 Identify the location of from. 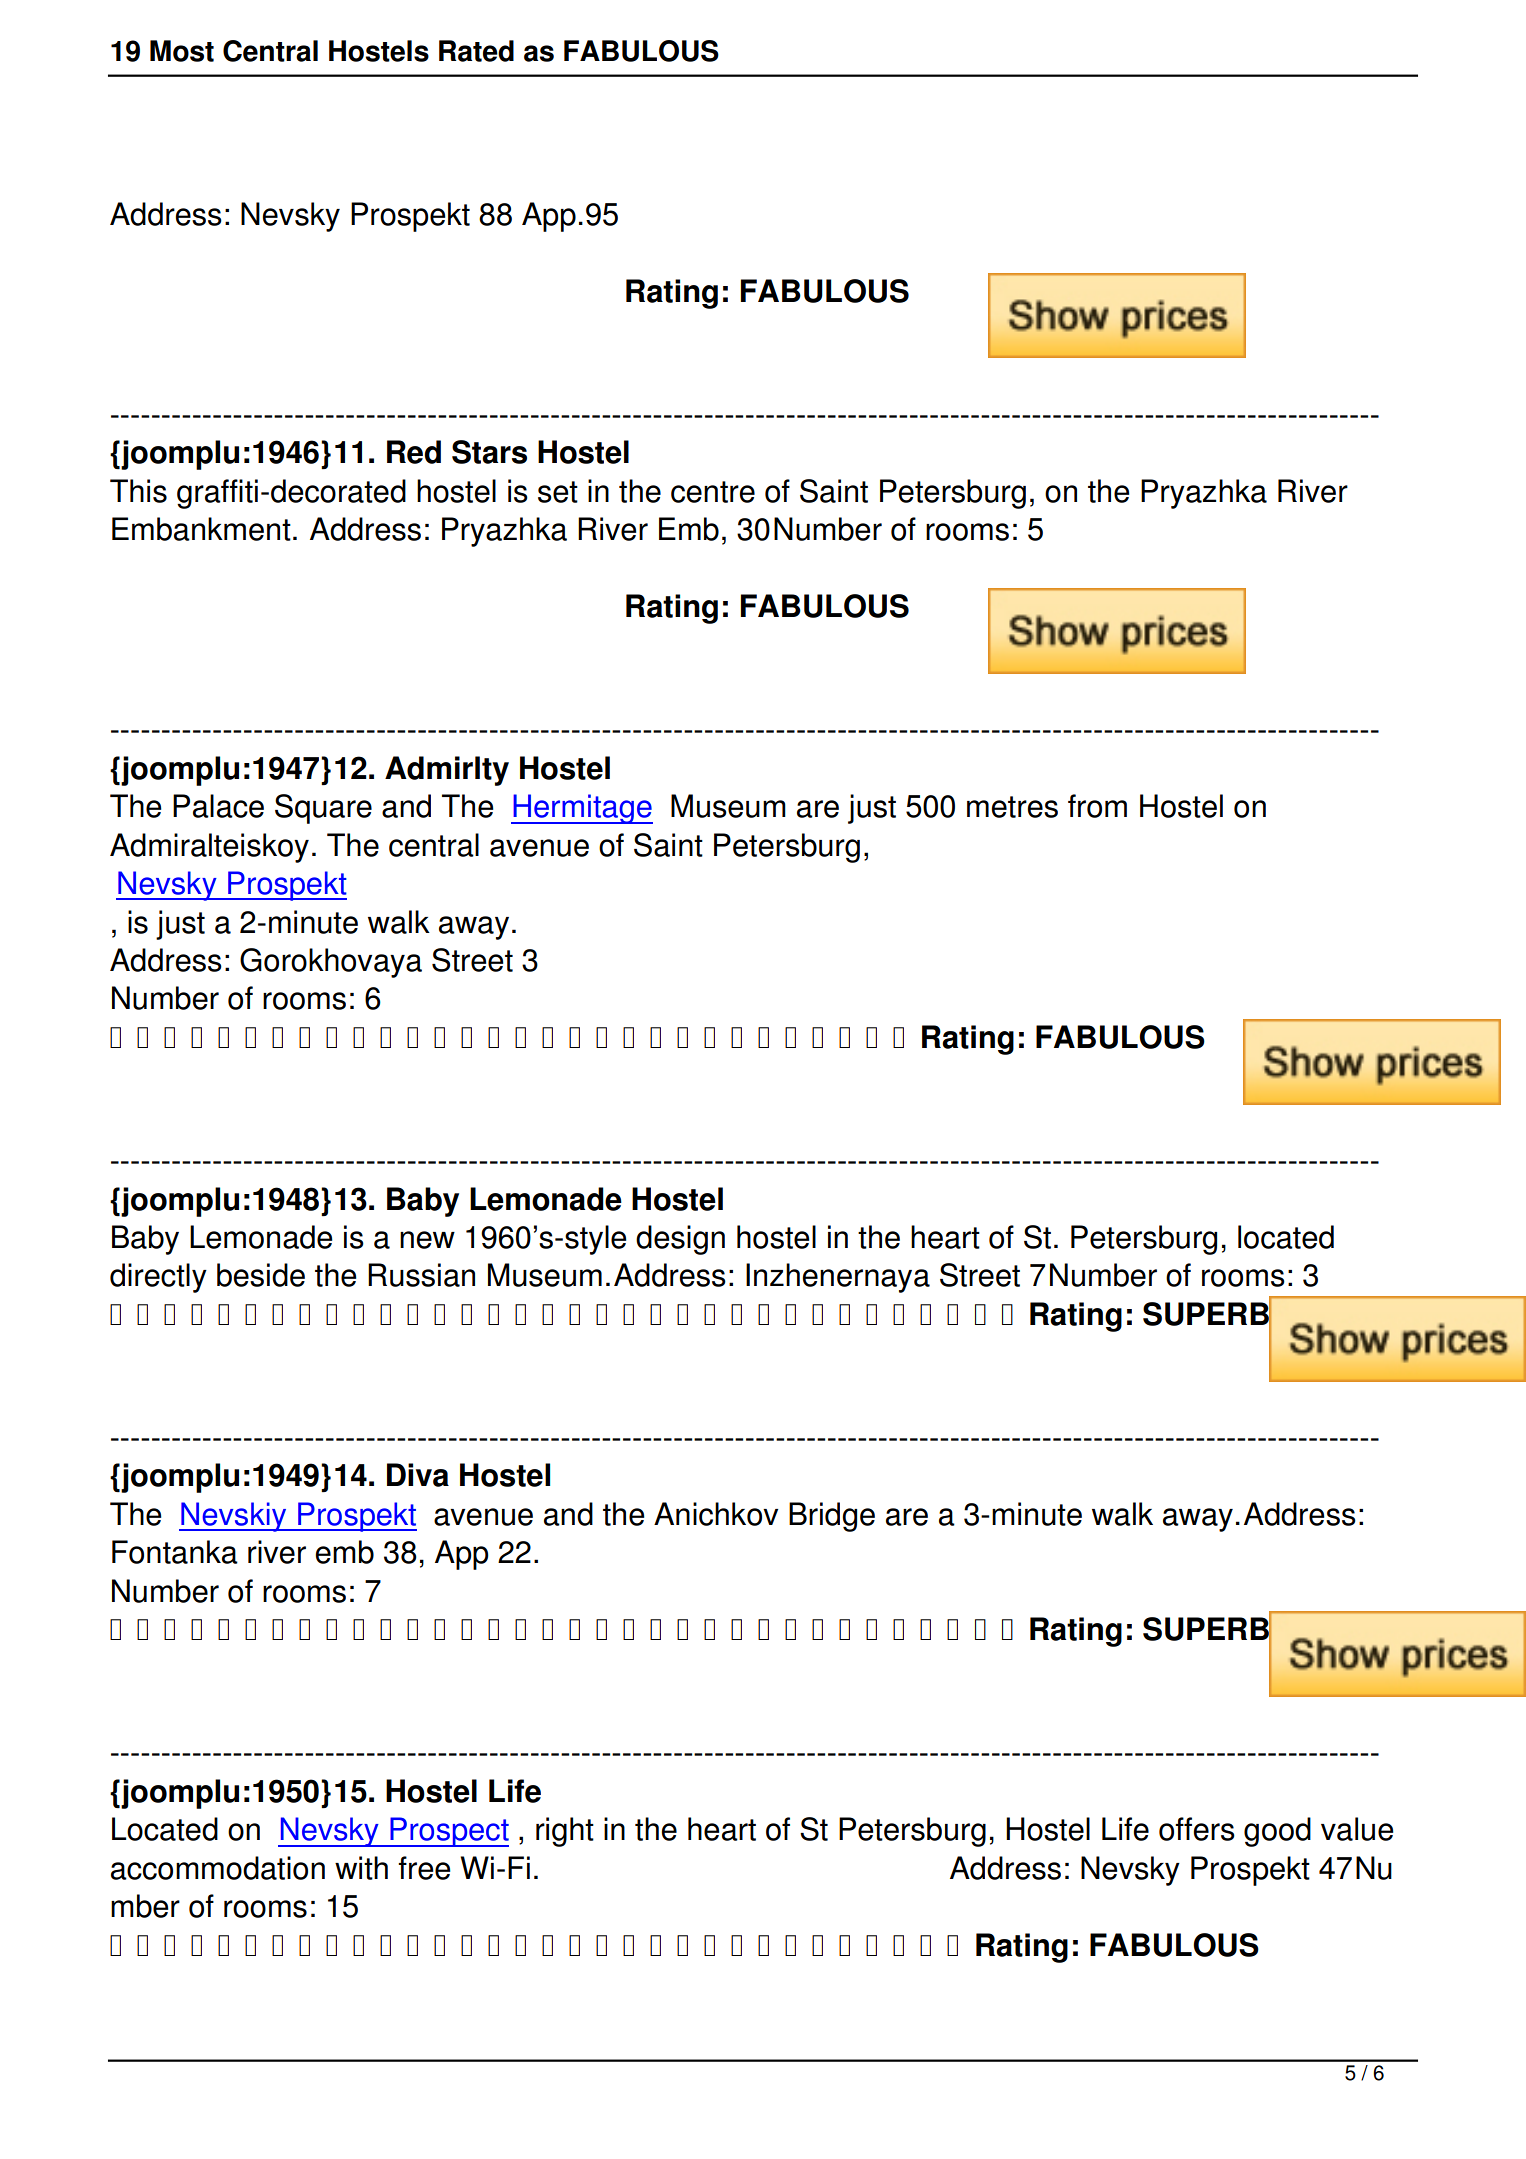
(1097, 806).
